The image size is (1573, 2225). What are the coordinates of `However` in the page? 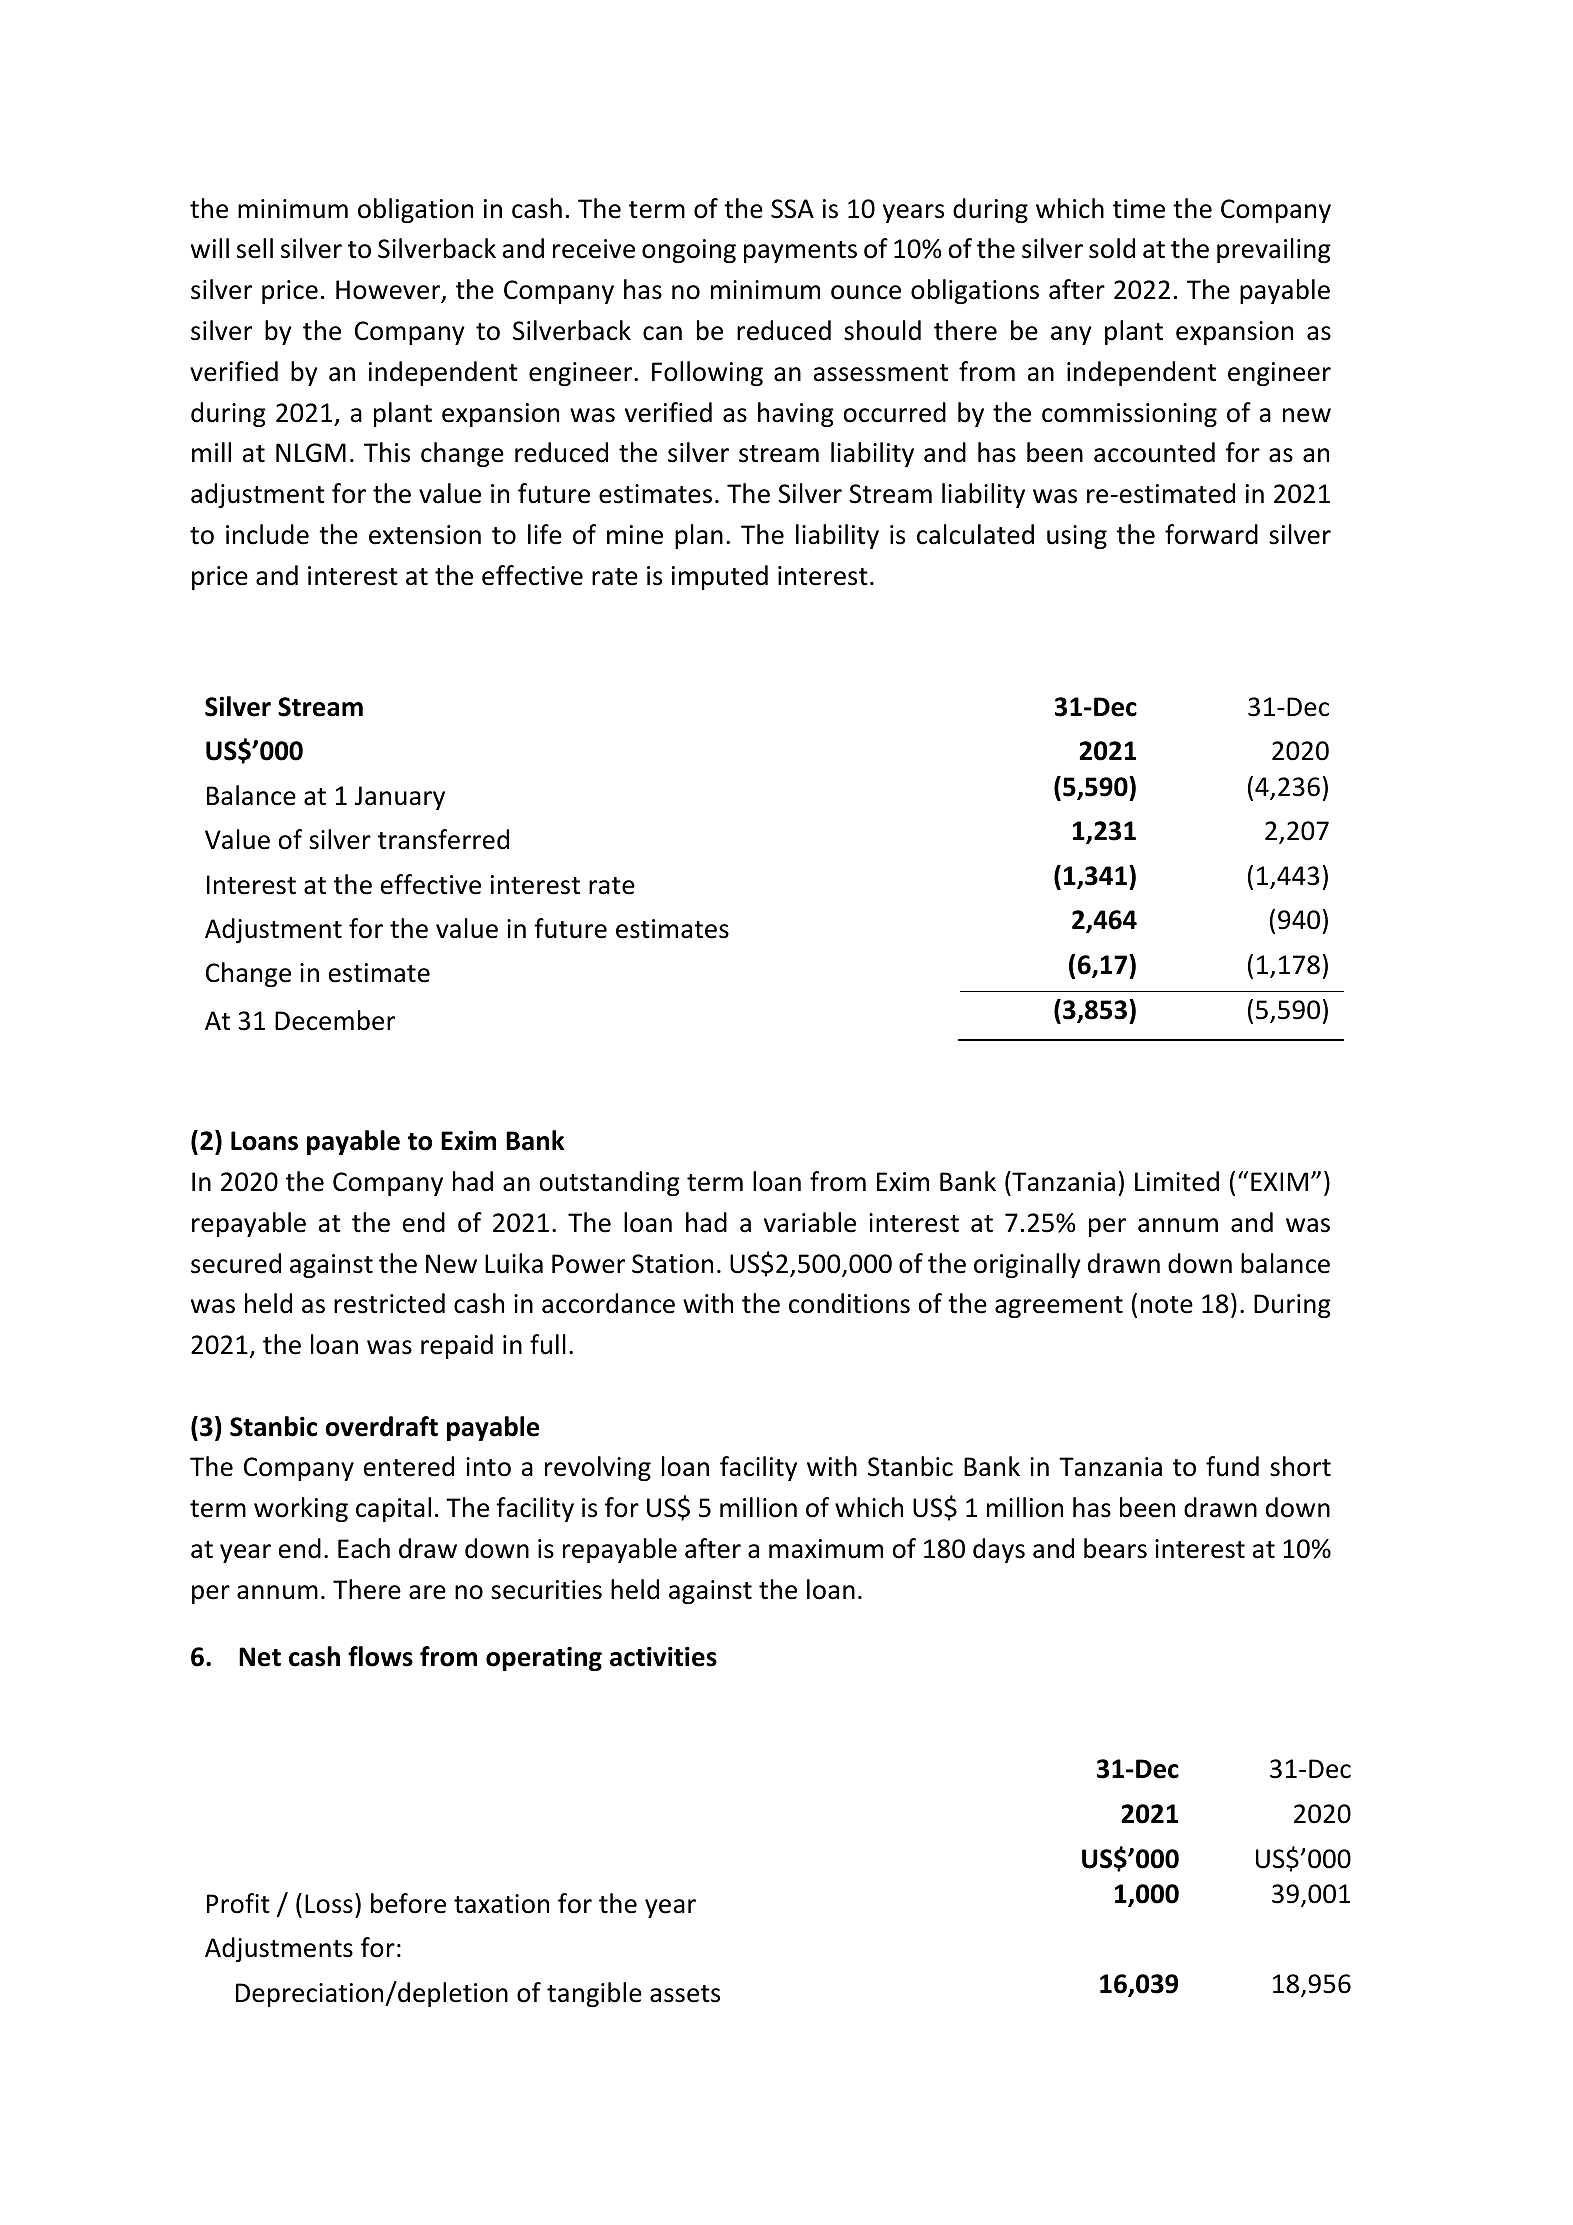 It's located at (389, 291).
